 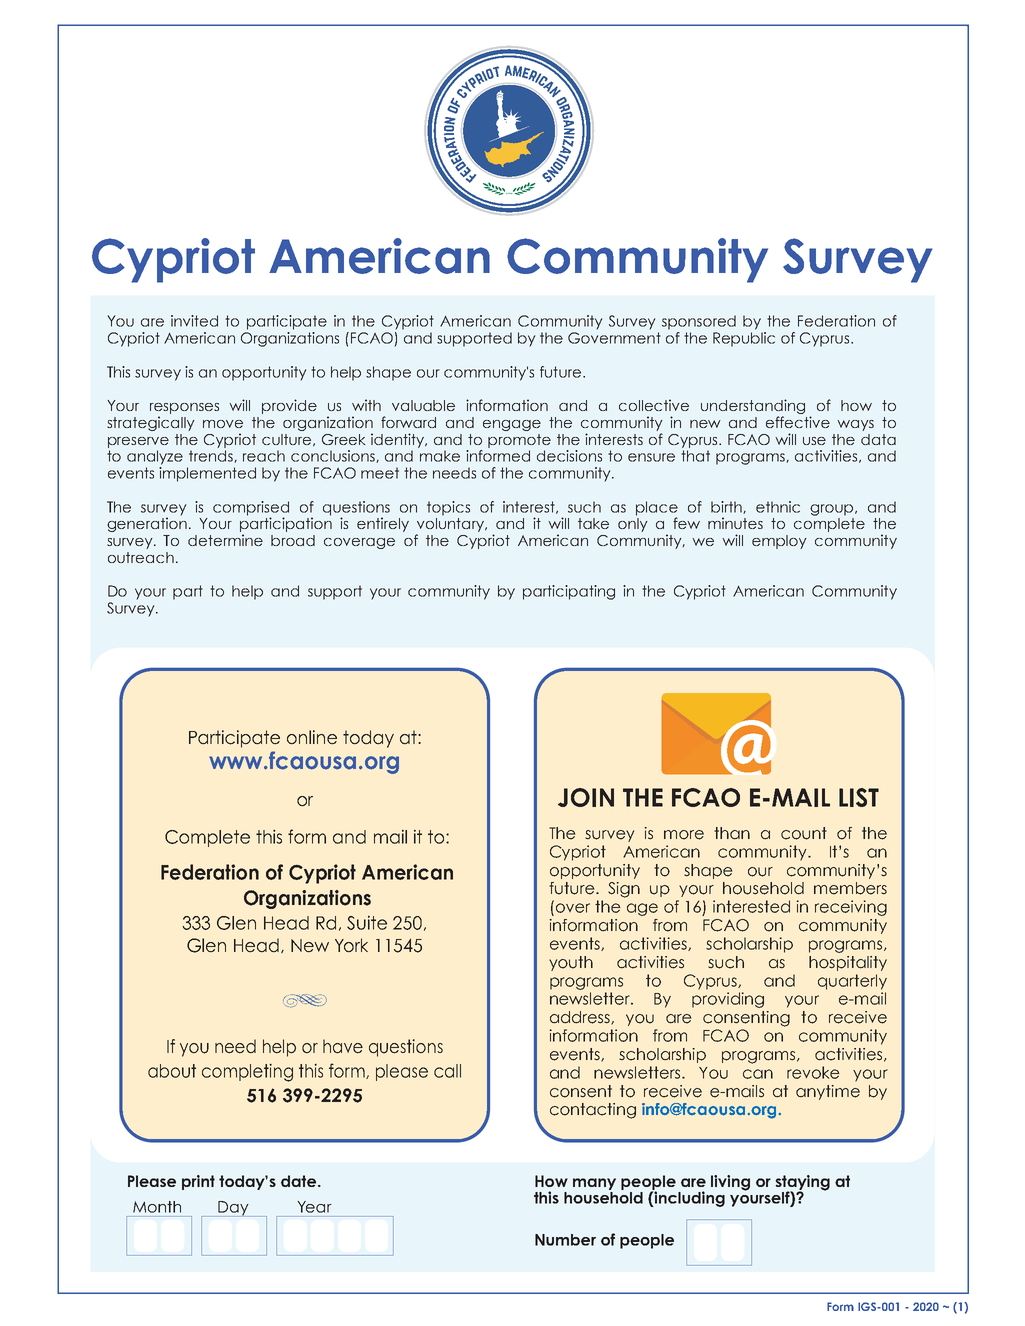 What do you see at coordinates (571, 963) in the document?
I see `youth` at bounding box center [571, 963].
